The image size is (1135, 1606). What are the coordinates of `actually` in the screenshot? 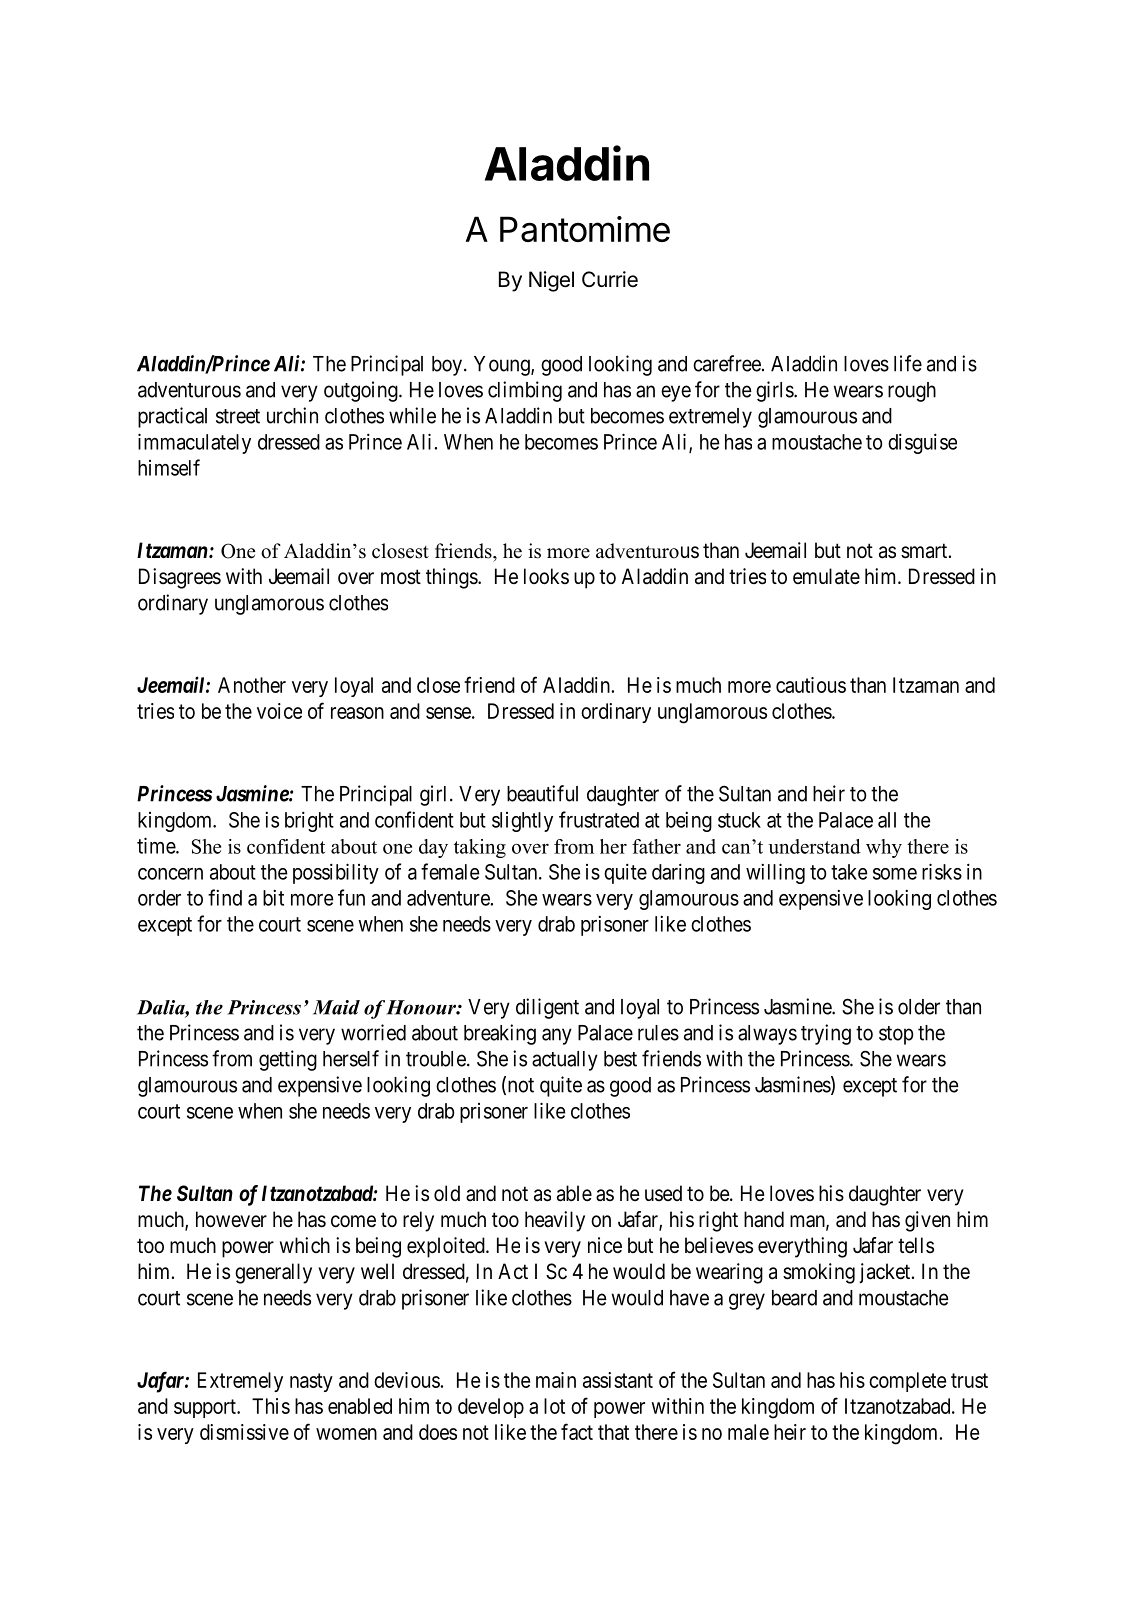 It's located at (565, 1061).
